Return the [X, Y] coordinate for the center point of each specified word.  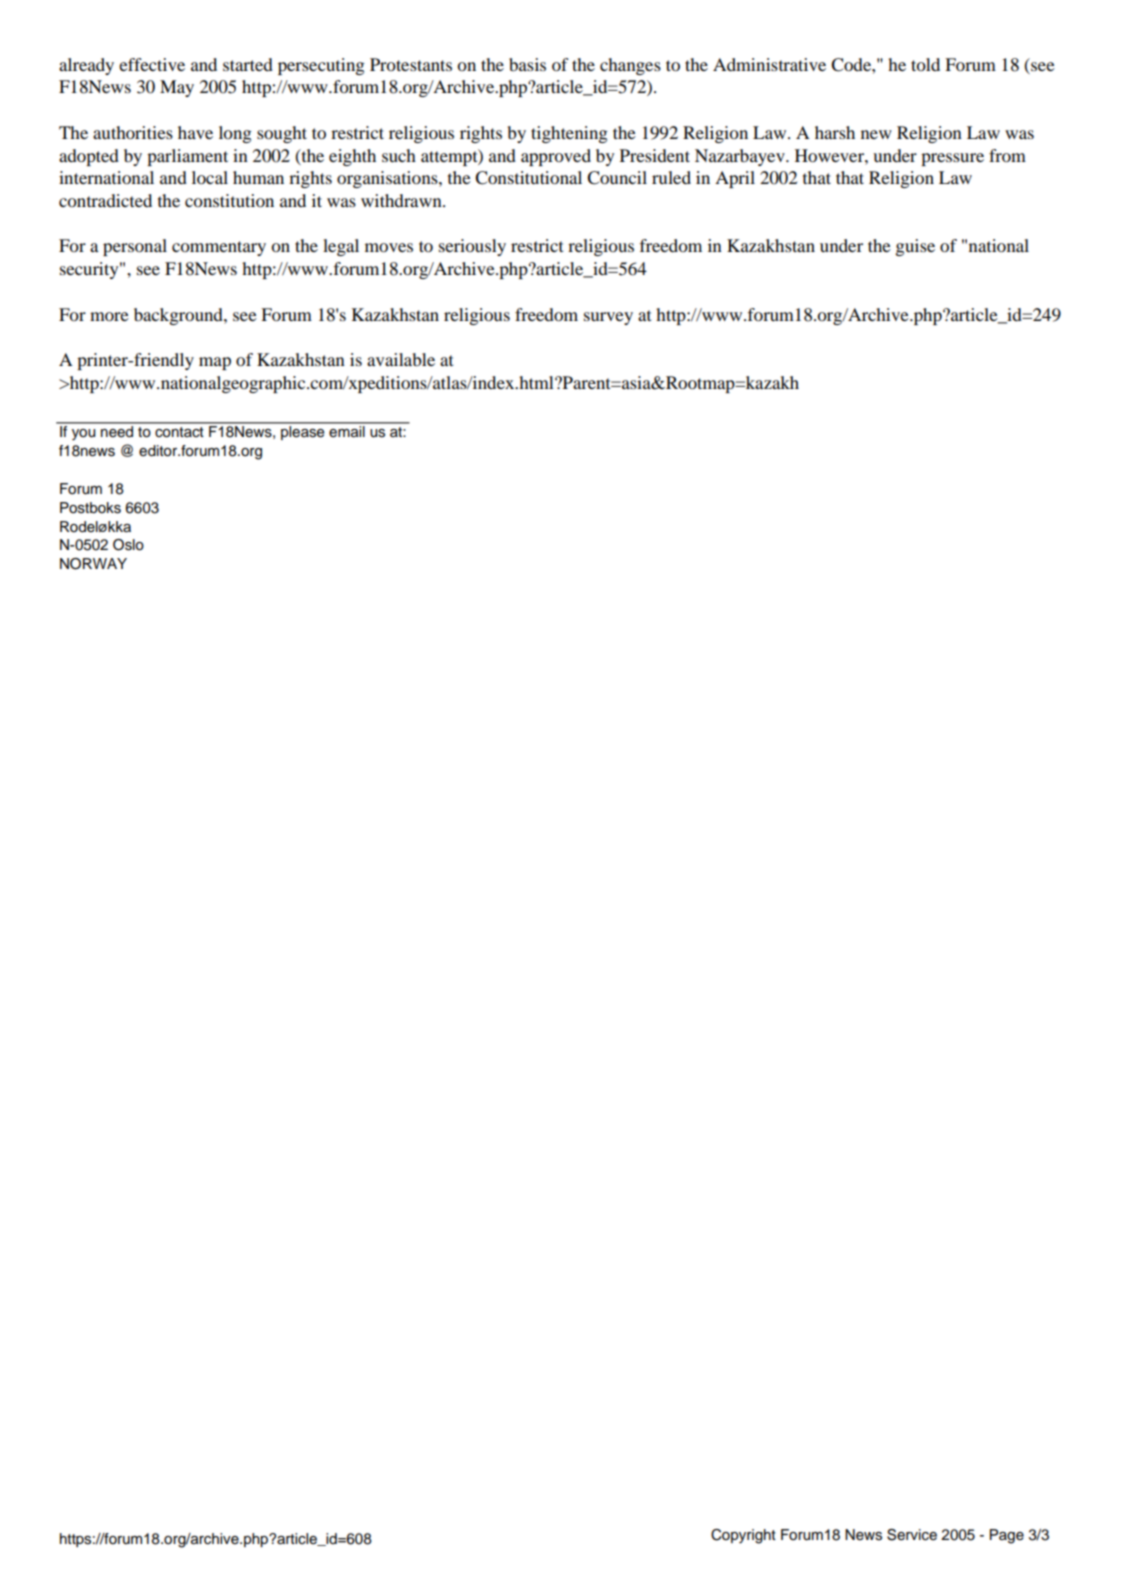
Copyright [743, 1536]
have [195, 132]
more [109, 316]
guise [915, 247]
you [83, 435]
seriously [472, 247]
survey [608, 318]
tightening [569, 134]
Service [912, 1535]
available [401, 359]
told [925, 64]
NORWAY [93, 564]
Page [1007, 1536]
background [179, 316]
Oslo [128, 545]
